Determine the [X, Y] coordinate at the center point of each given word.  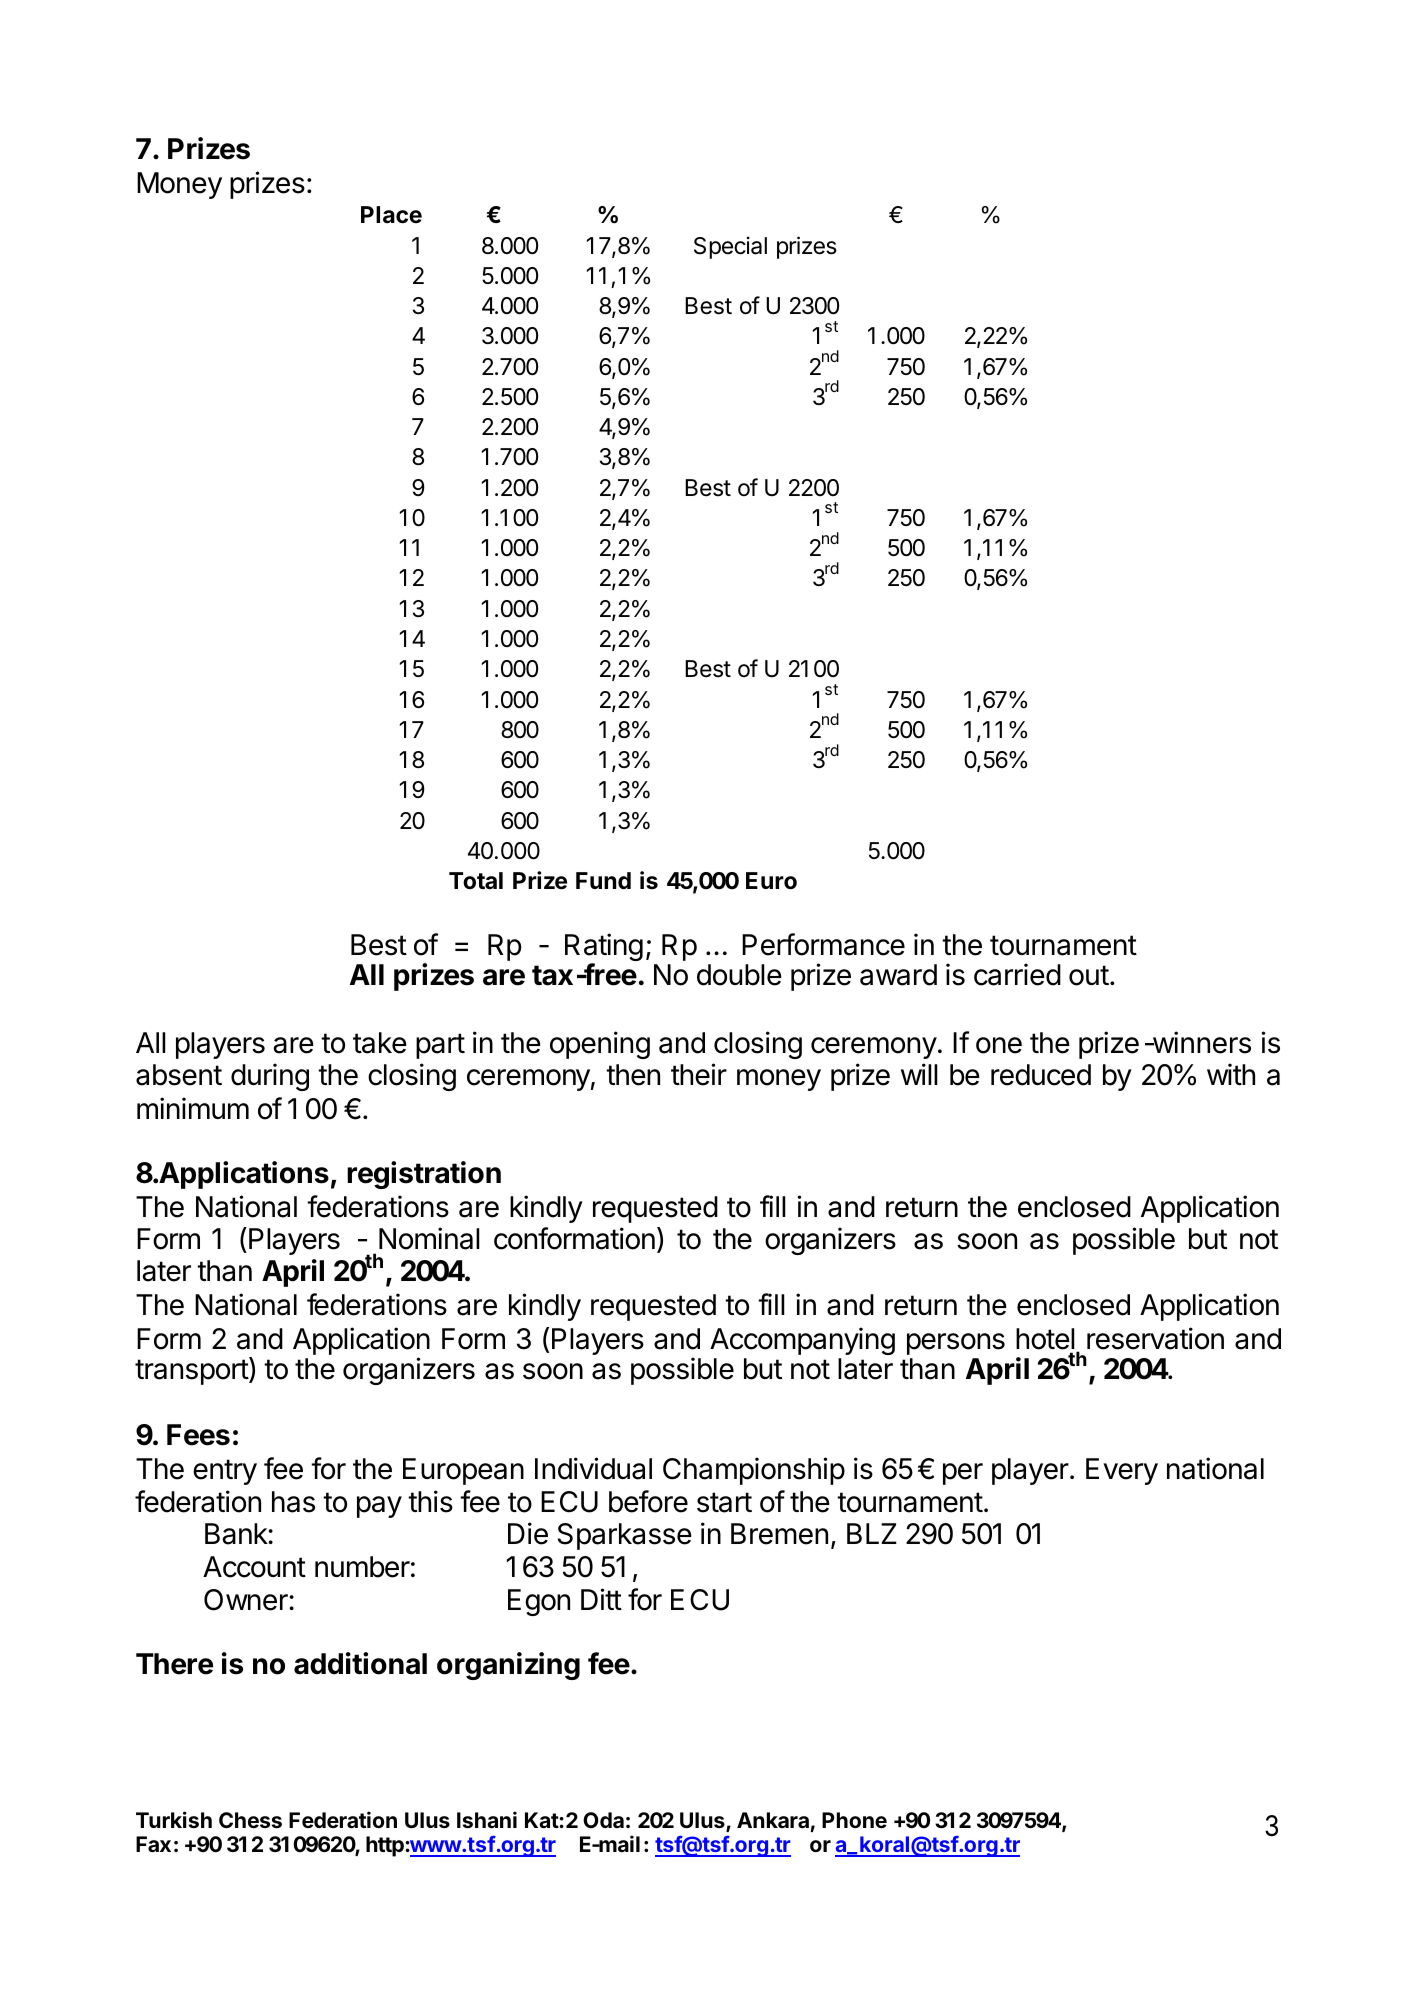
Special [730, 247]
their [699, 1074]
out [1089, 975]
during [270, 1077]
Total [476, 881]
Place [391, 215]
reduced [1041, 1075]
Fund [603, 880]
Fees [198, 1435]
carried [1017, 974]
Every [1122, 1471]
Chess [250, 1820]
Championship [754, 1471]
